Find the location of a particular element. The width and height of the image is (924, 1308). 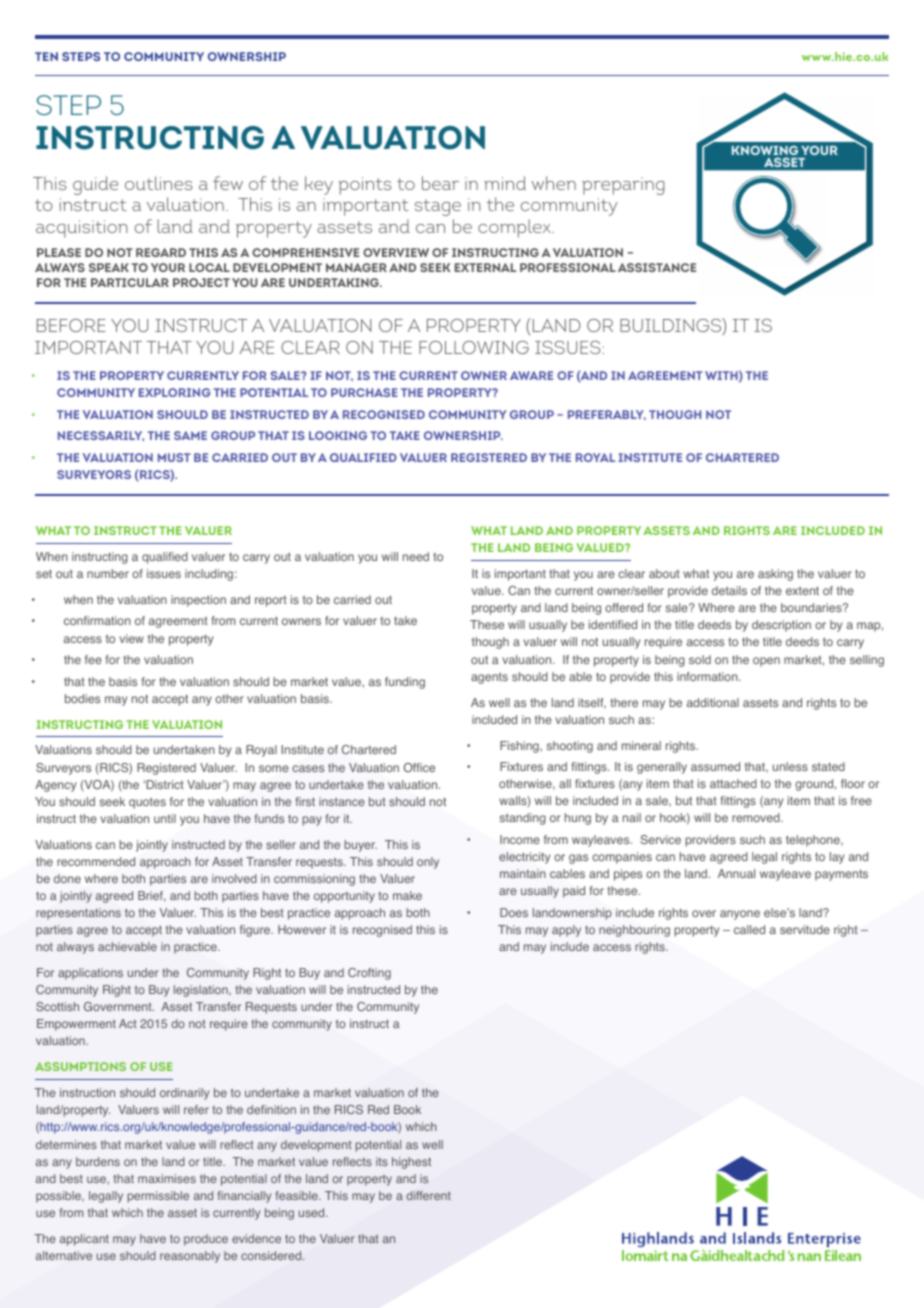

Does is located at coordinates (514, 912).
